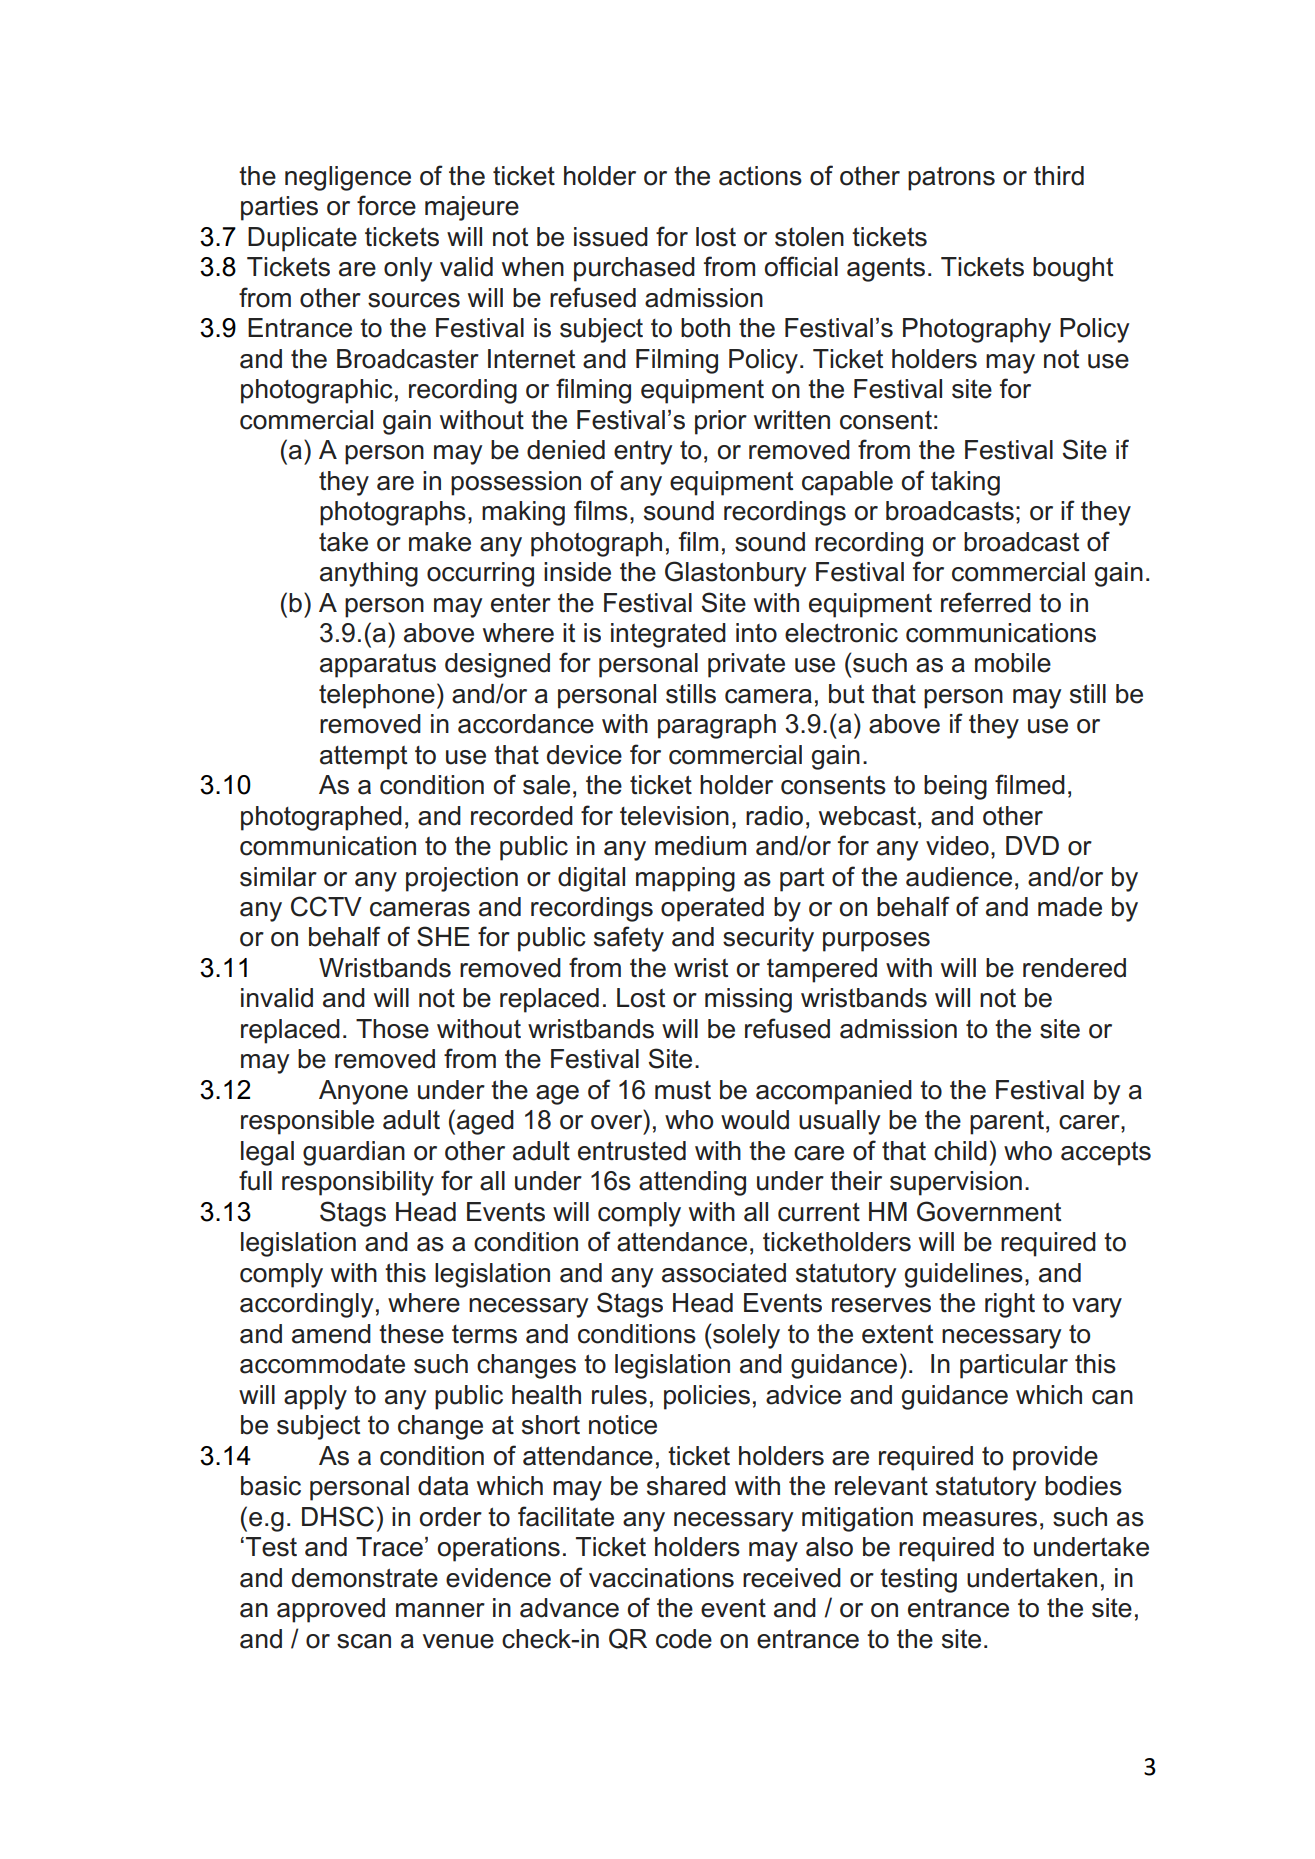  What do you see at coordinates (386, 205) in the screenshot?
I see `force` at bounding box center [386, 205].
